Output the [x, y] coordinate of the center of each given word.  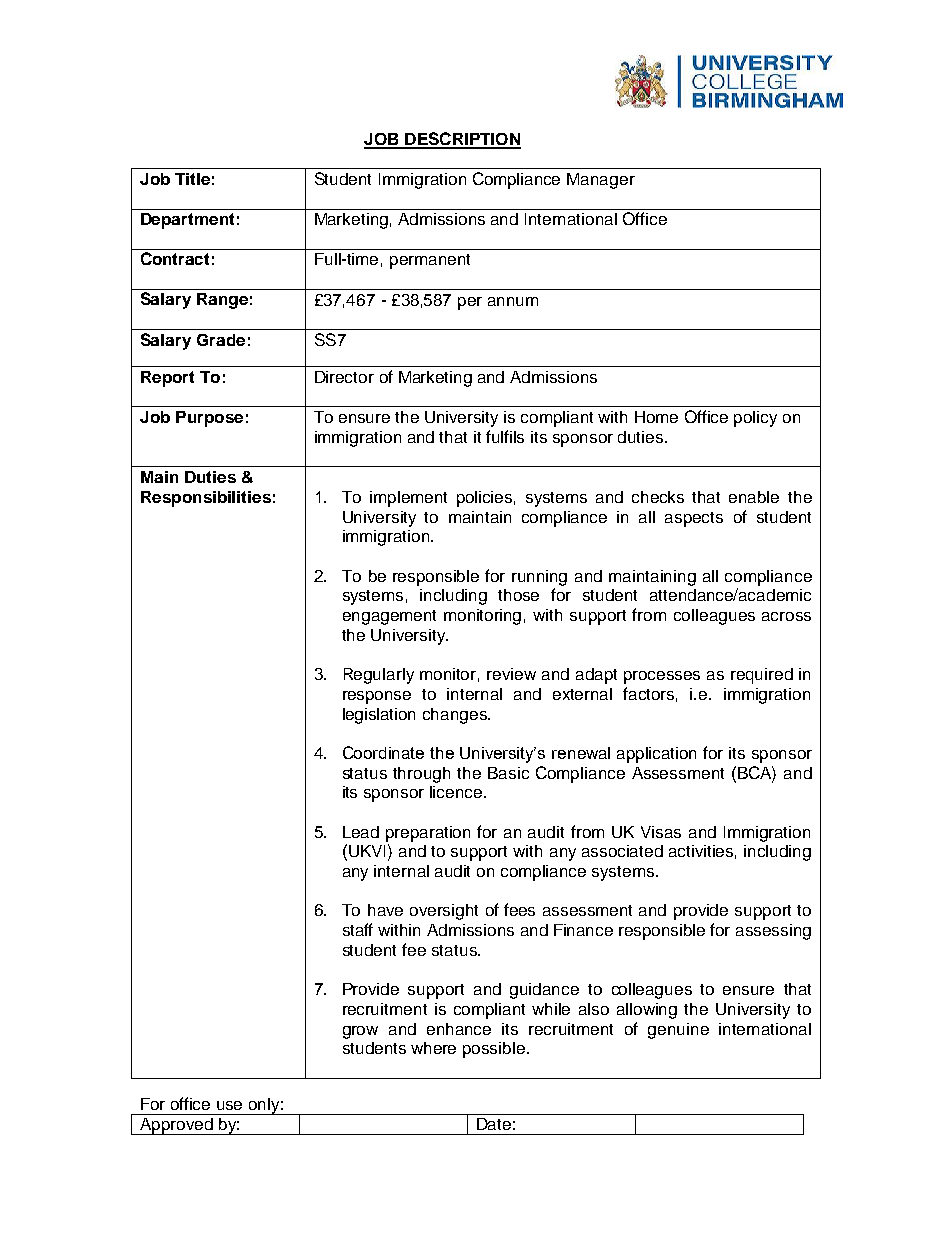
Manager [601, 181]
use [229, 1105]
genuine [678, 1031]
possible [494, 1050]
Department [187, 221]
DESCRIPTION [462, 140]
